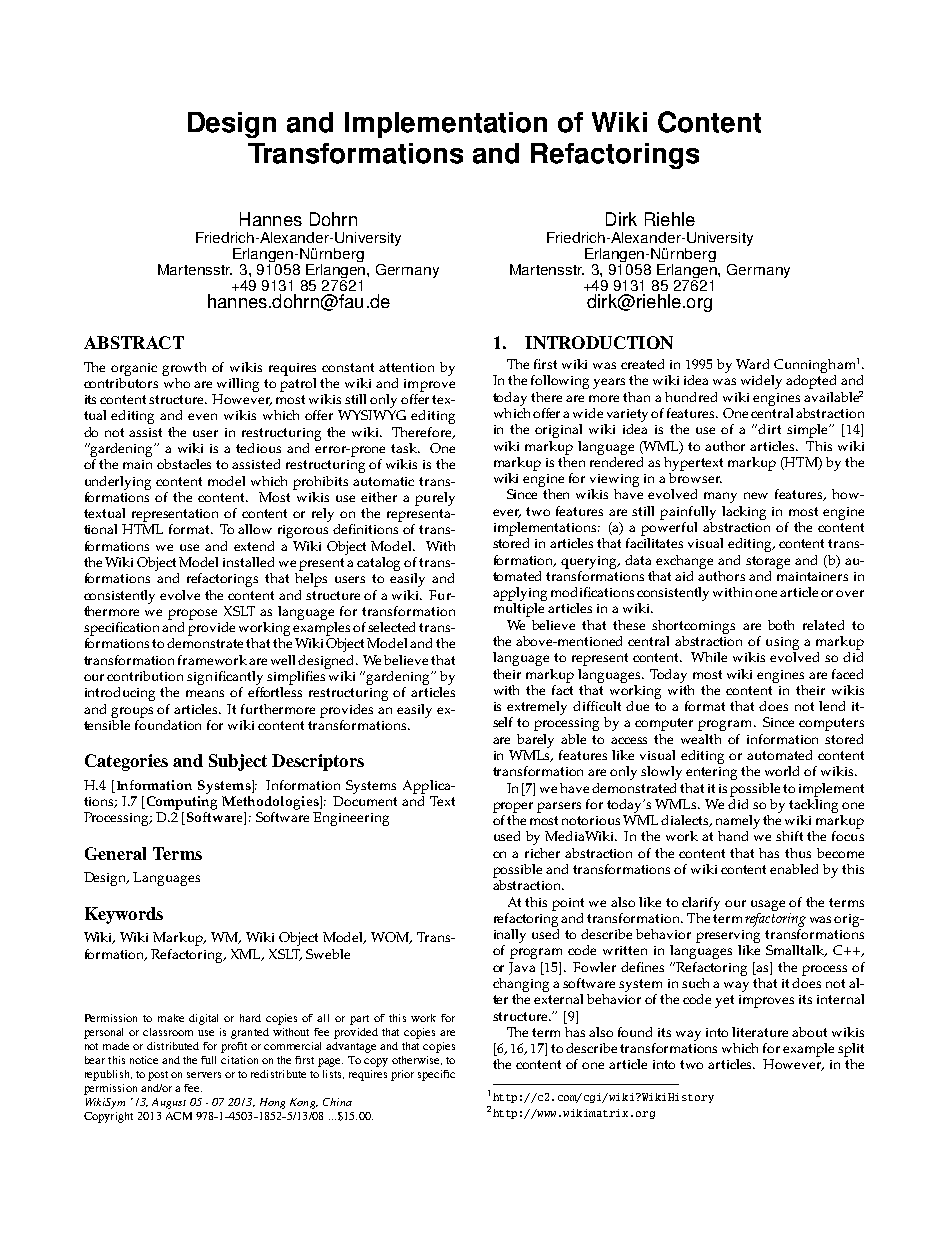  Describe the element at coordinates (115, 853) in the document. I see `General` at that location.
